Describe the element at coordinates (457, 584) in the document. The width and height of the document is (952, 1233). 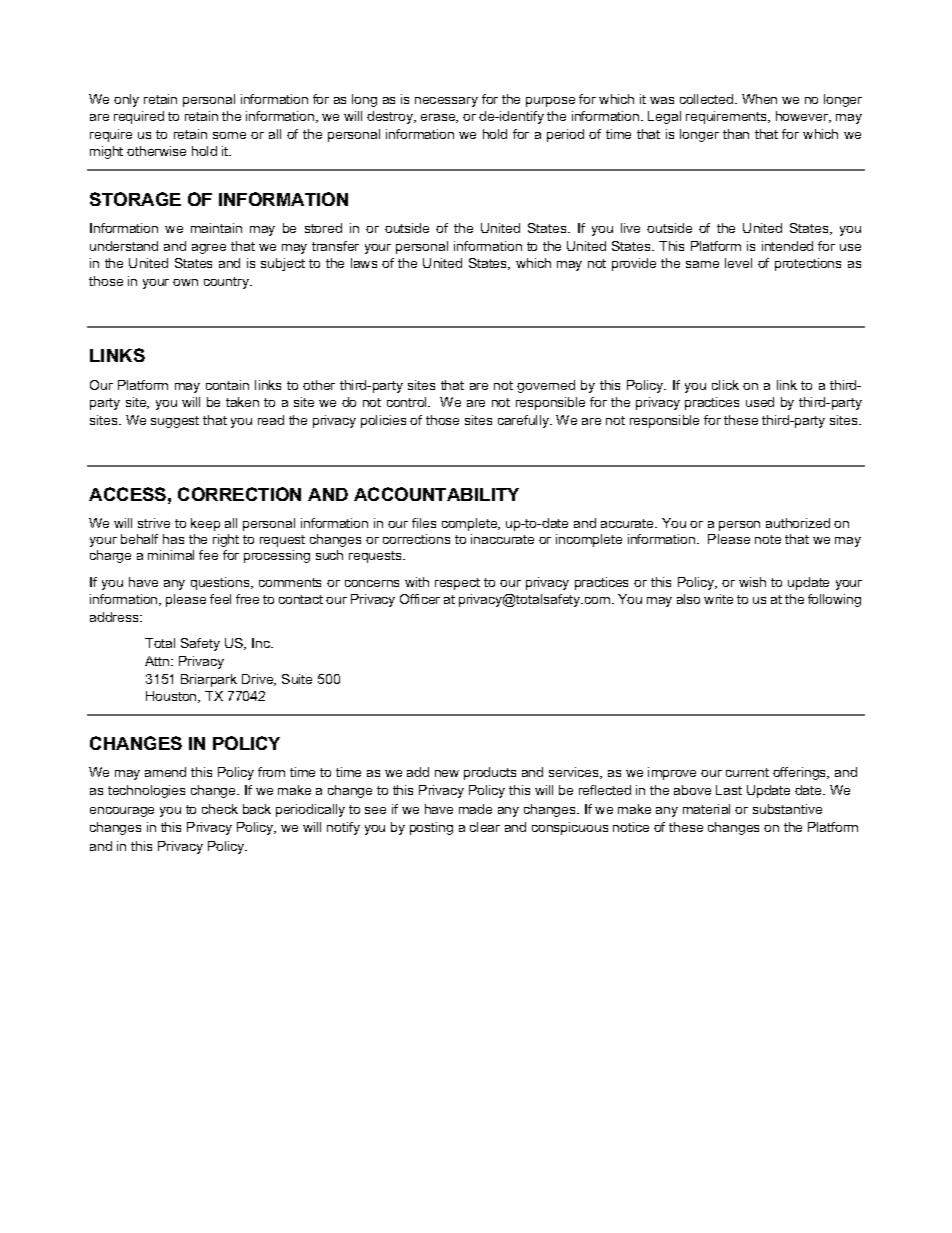
I see `respect` at that location.
